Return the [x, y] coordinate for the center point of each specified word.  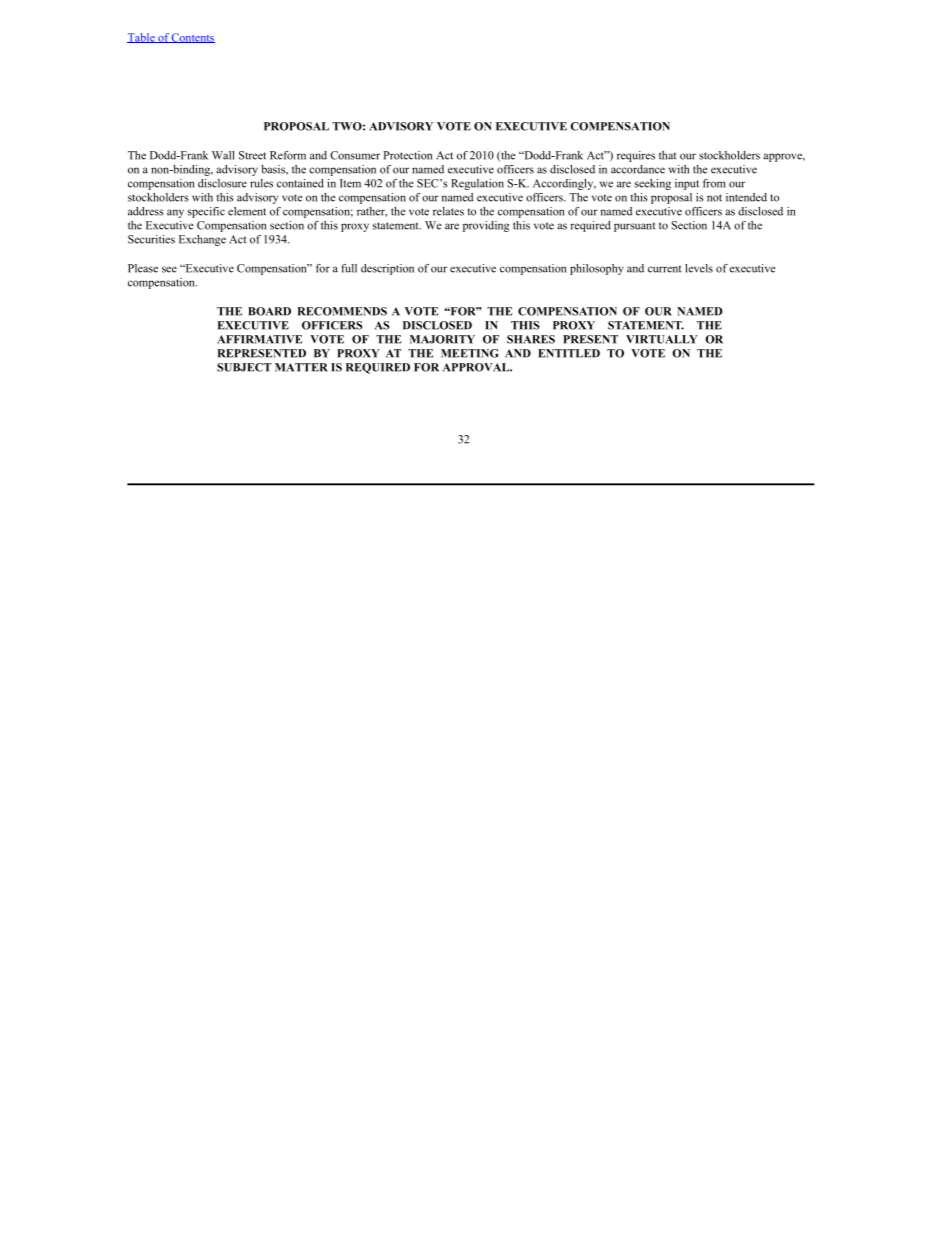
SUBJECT [244, 367]
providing [486, 226]
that [668, 155]
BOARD [269, 311]
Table [142, 38]
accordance [638, 169]
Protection [407, 155]
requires [636, 156]
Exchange [202, 240]
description [387, 269]
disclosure [222, 183]
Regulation [477, 184]
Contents [192, 38]
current [665, 269]
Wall [223, 155]
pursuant [635, 227]
